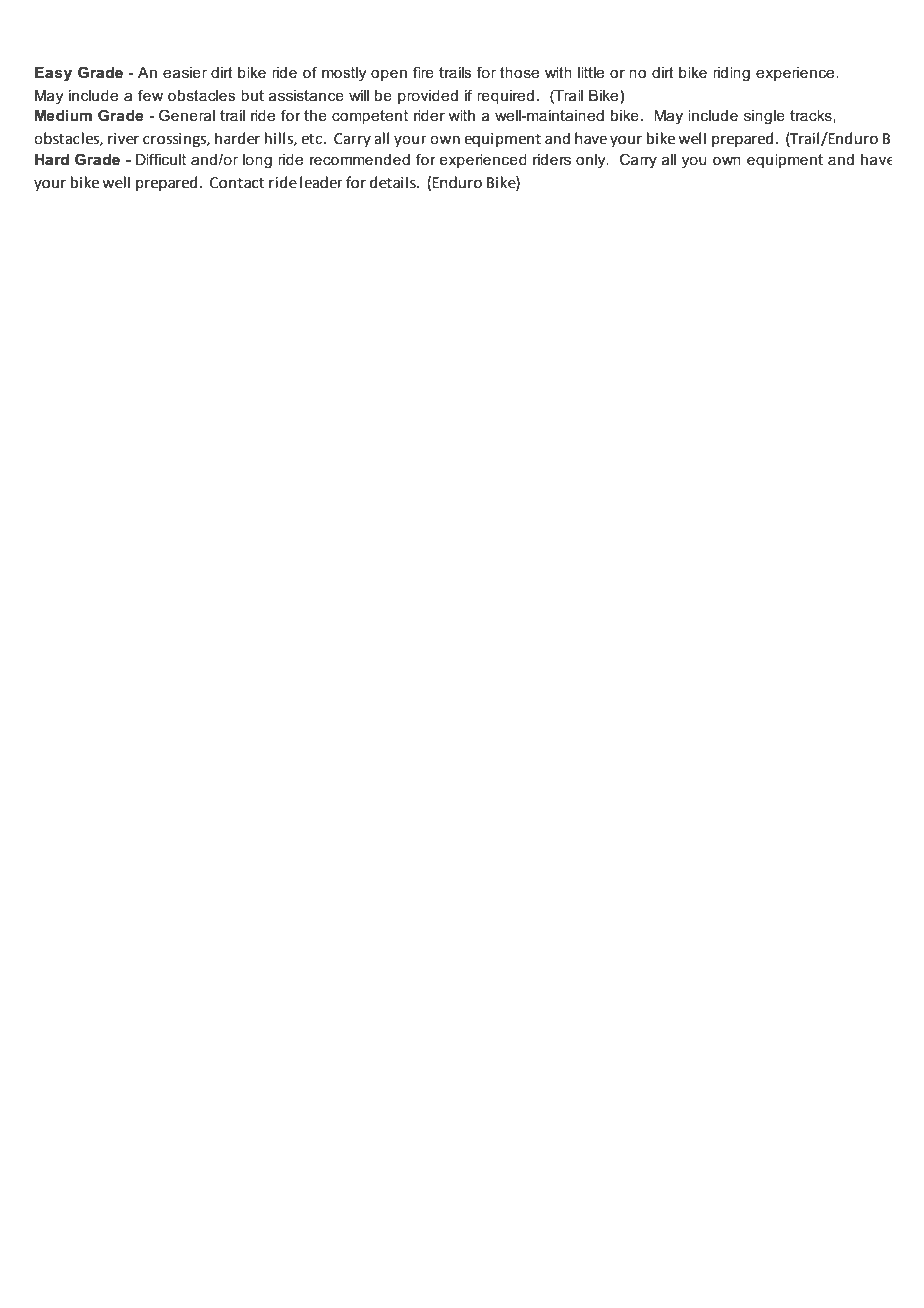 The width and height of the screenshot is (924, 1308). Describe the element at coordinates (394, 182) in the screenshot. I see `details` at that location.
